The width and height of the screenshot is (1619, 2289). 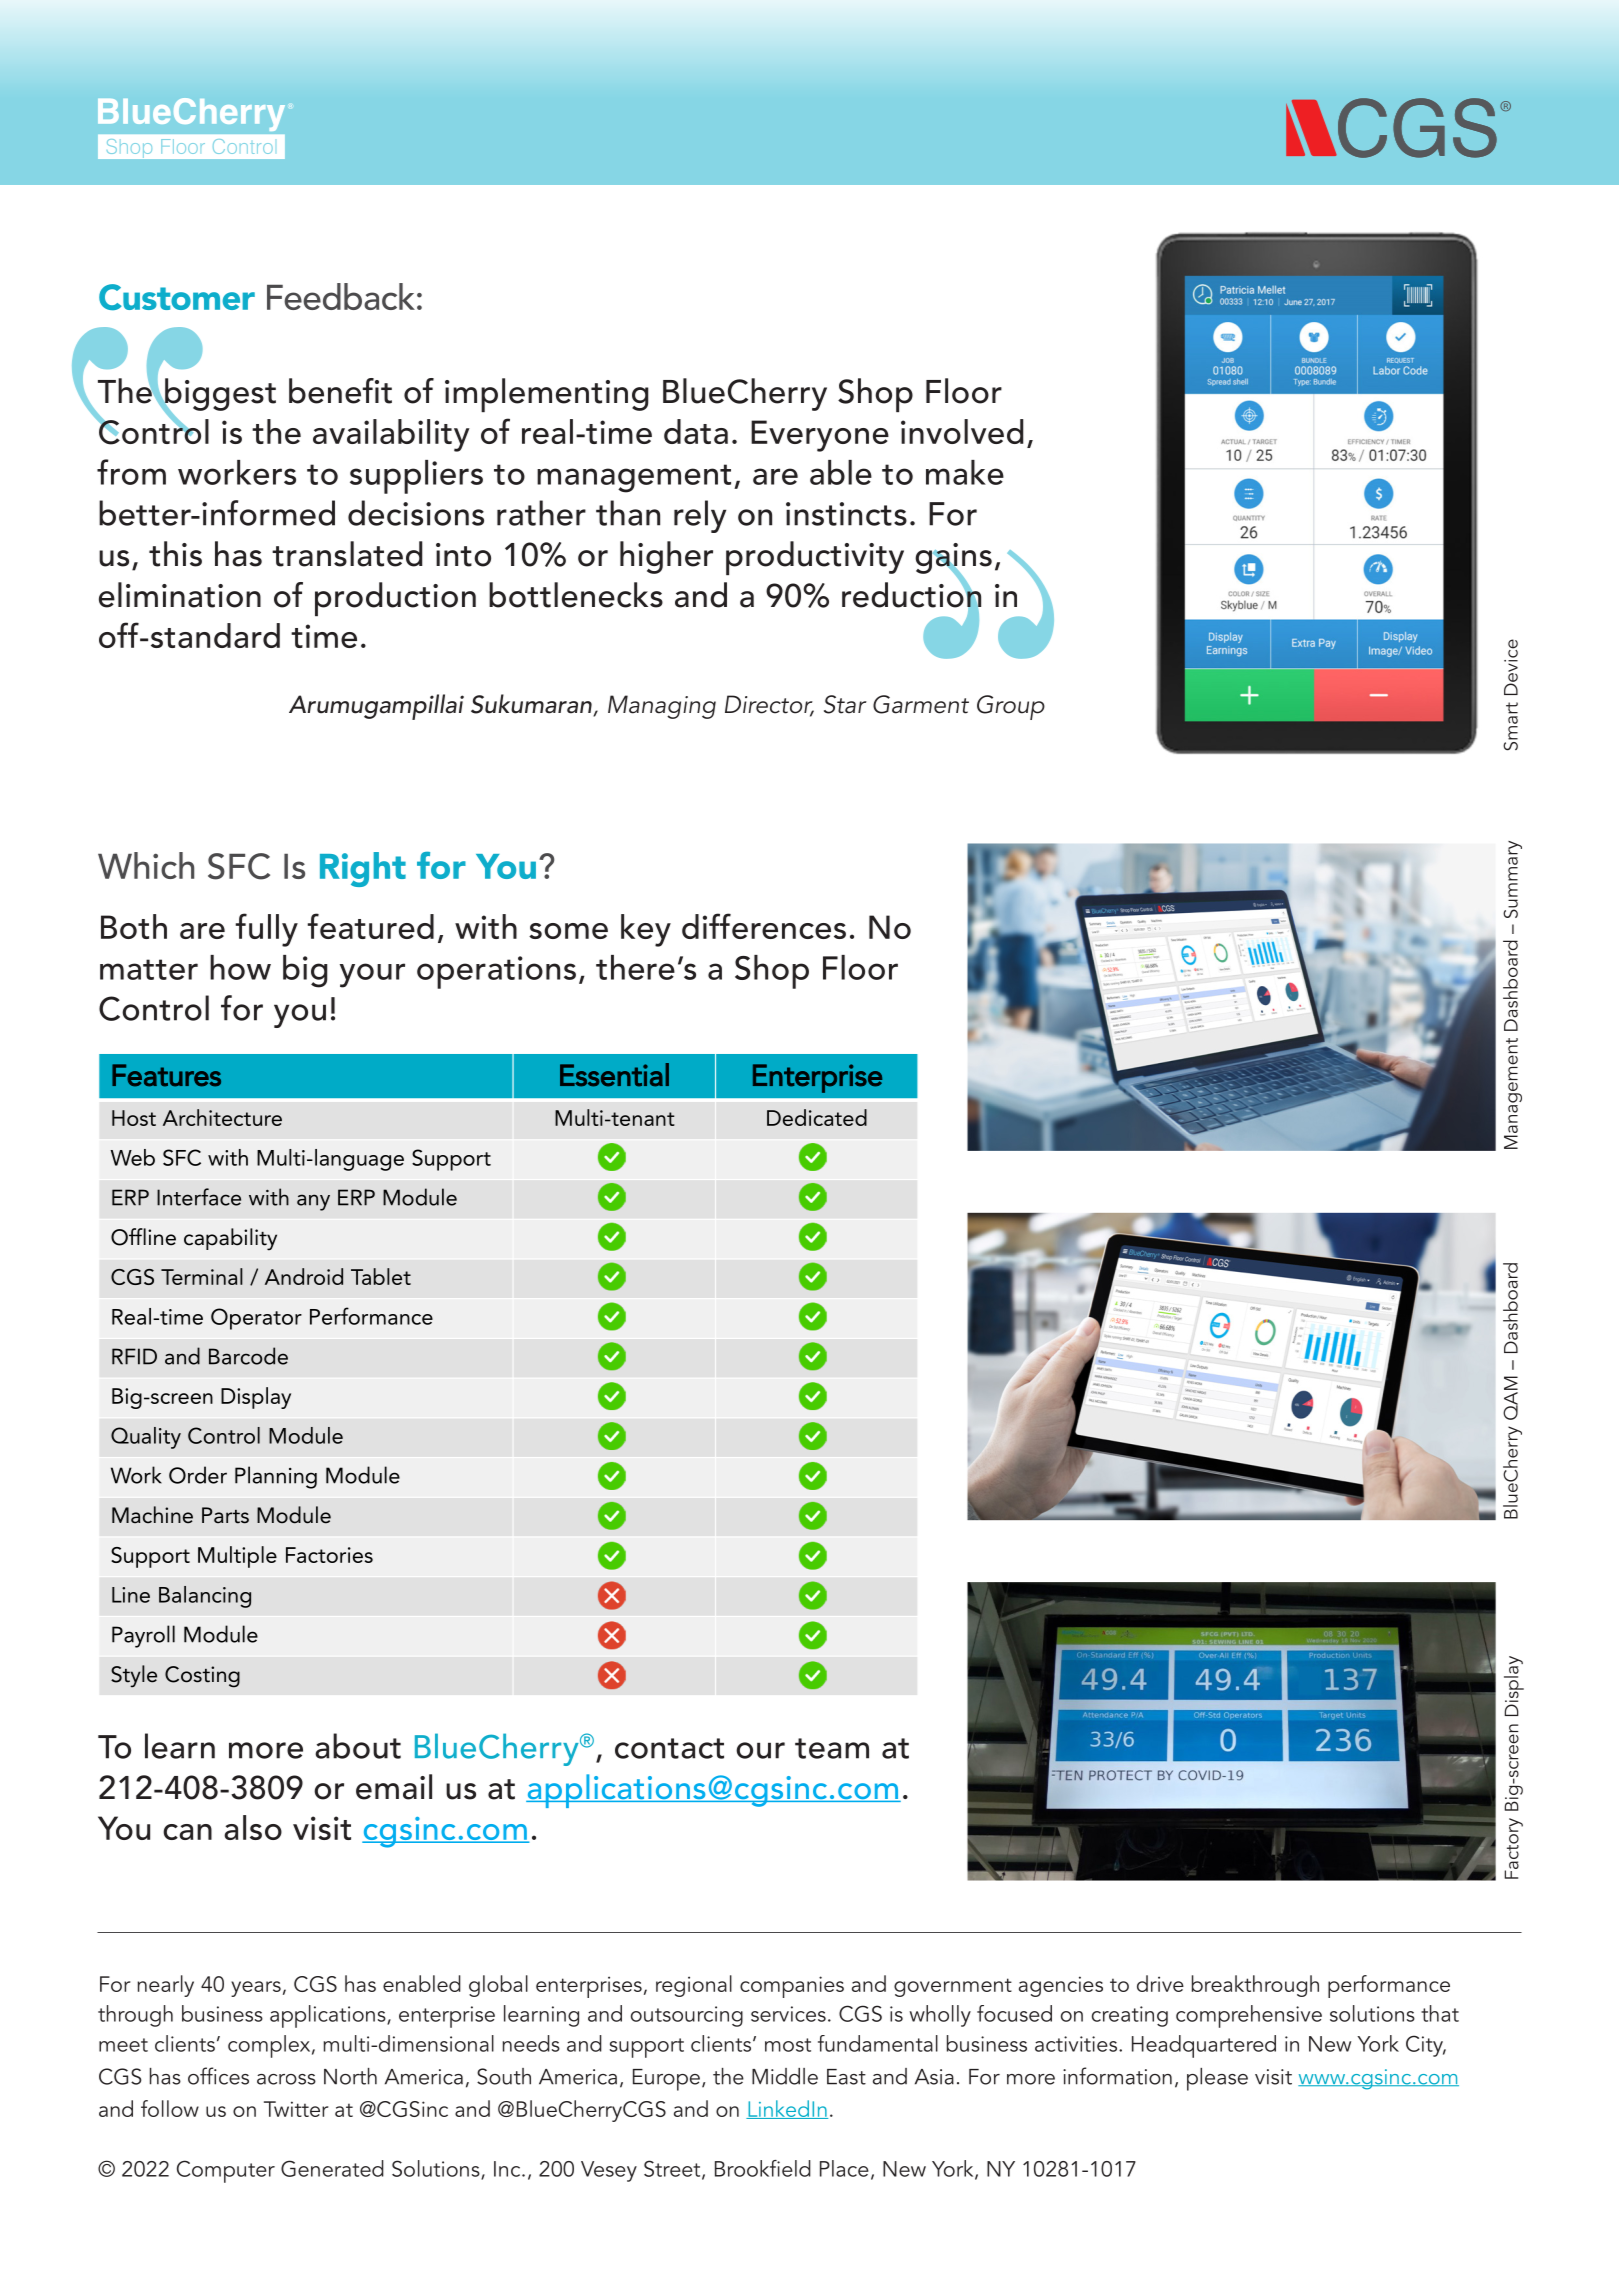 I want to click on Everyone, so click(x=820, y=436).
